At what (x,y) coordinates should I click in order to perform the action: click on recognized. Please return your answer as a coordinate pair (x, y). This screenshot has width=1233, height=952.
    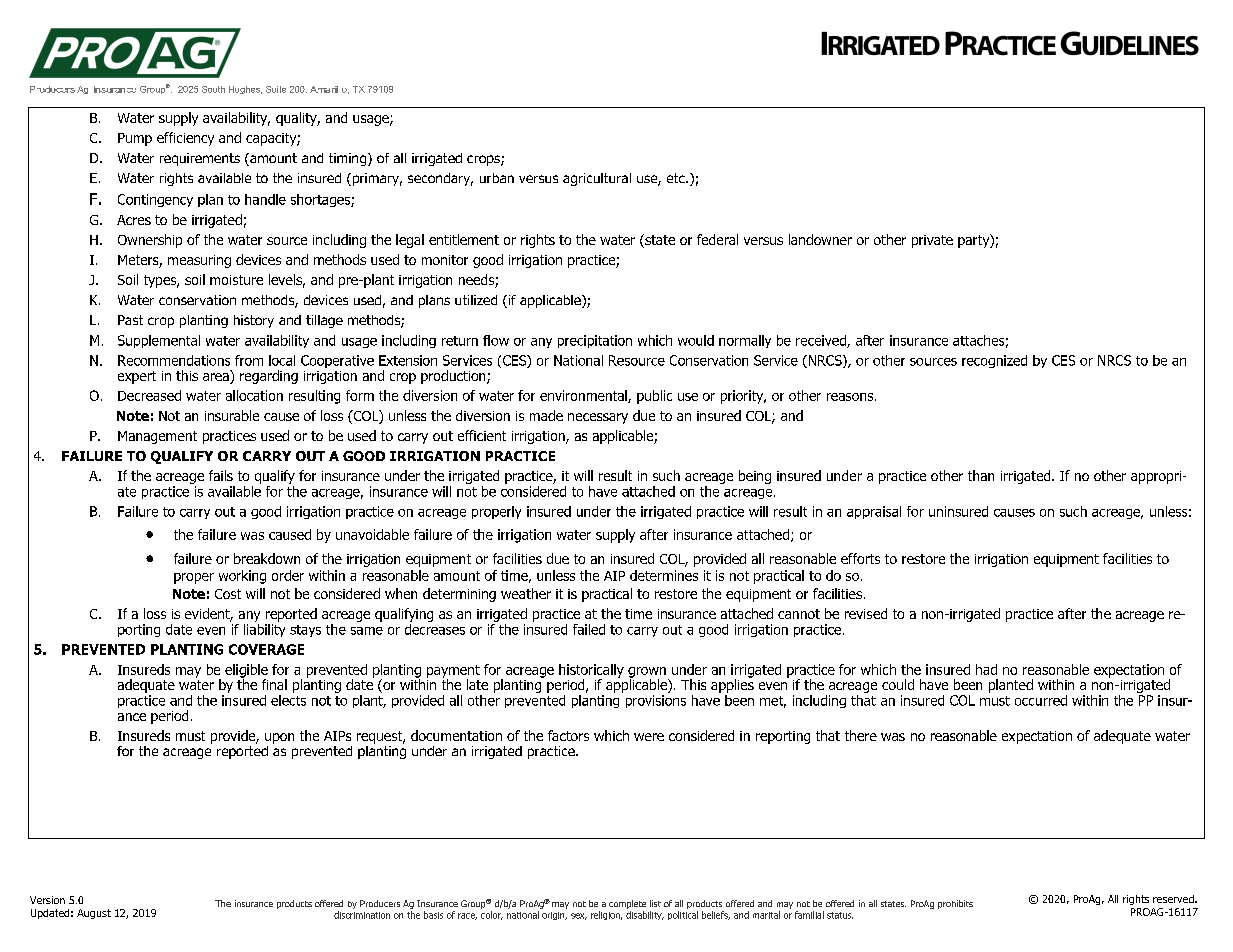
    Looking at the image, I should click on (994, 361).
